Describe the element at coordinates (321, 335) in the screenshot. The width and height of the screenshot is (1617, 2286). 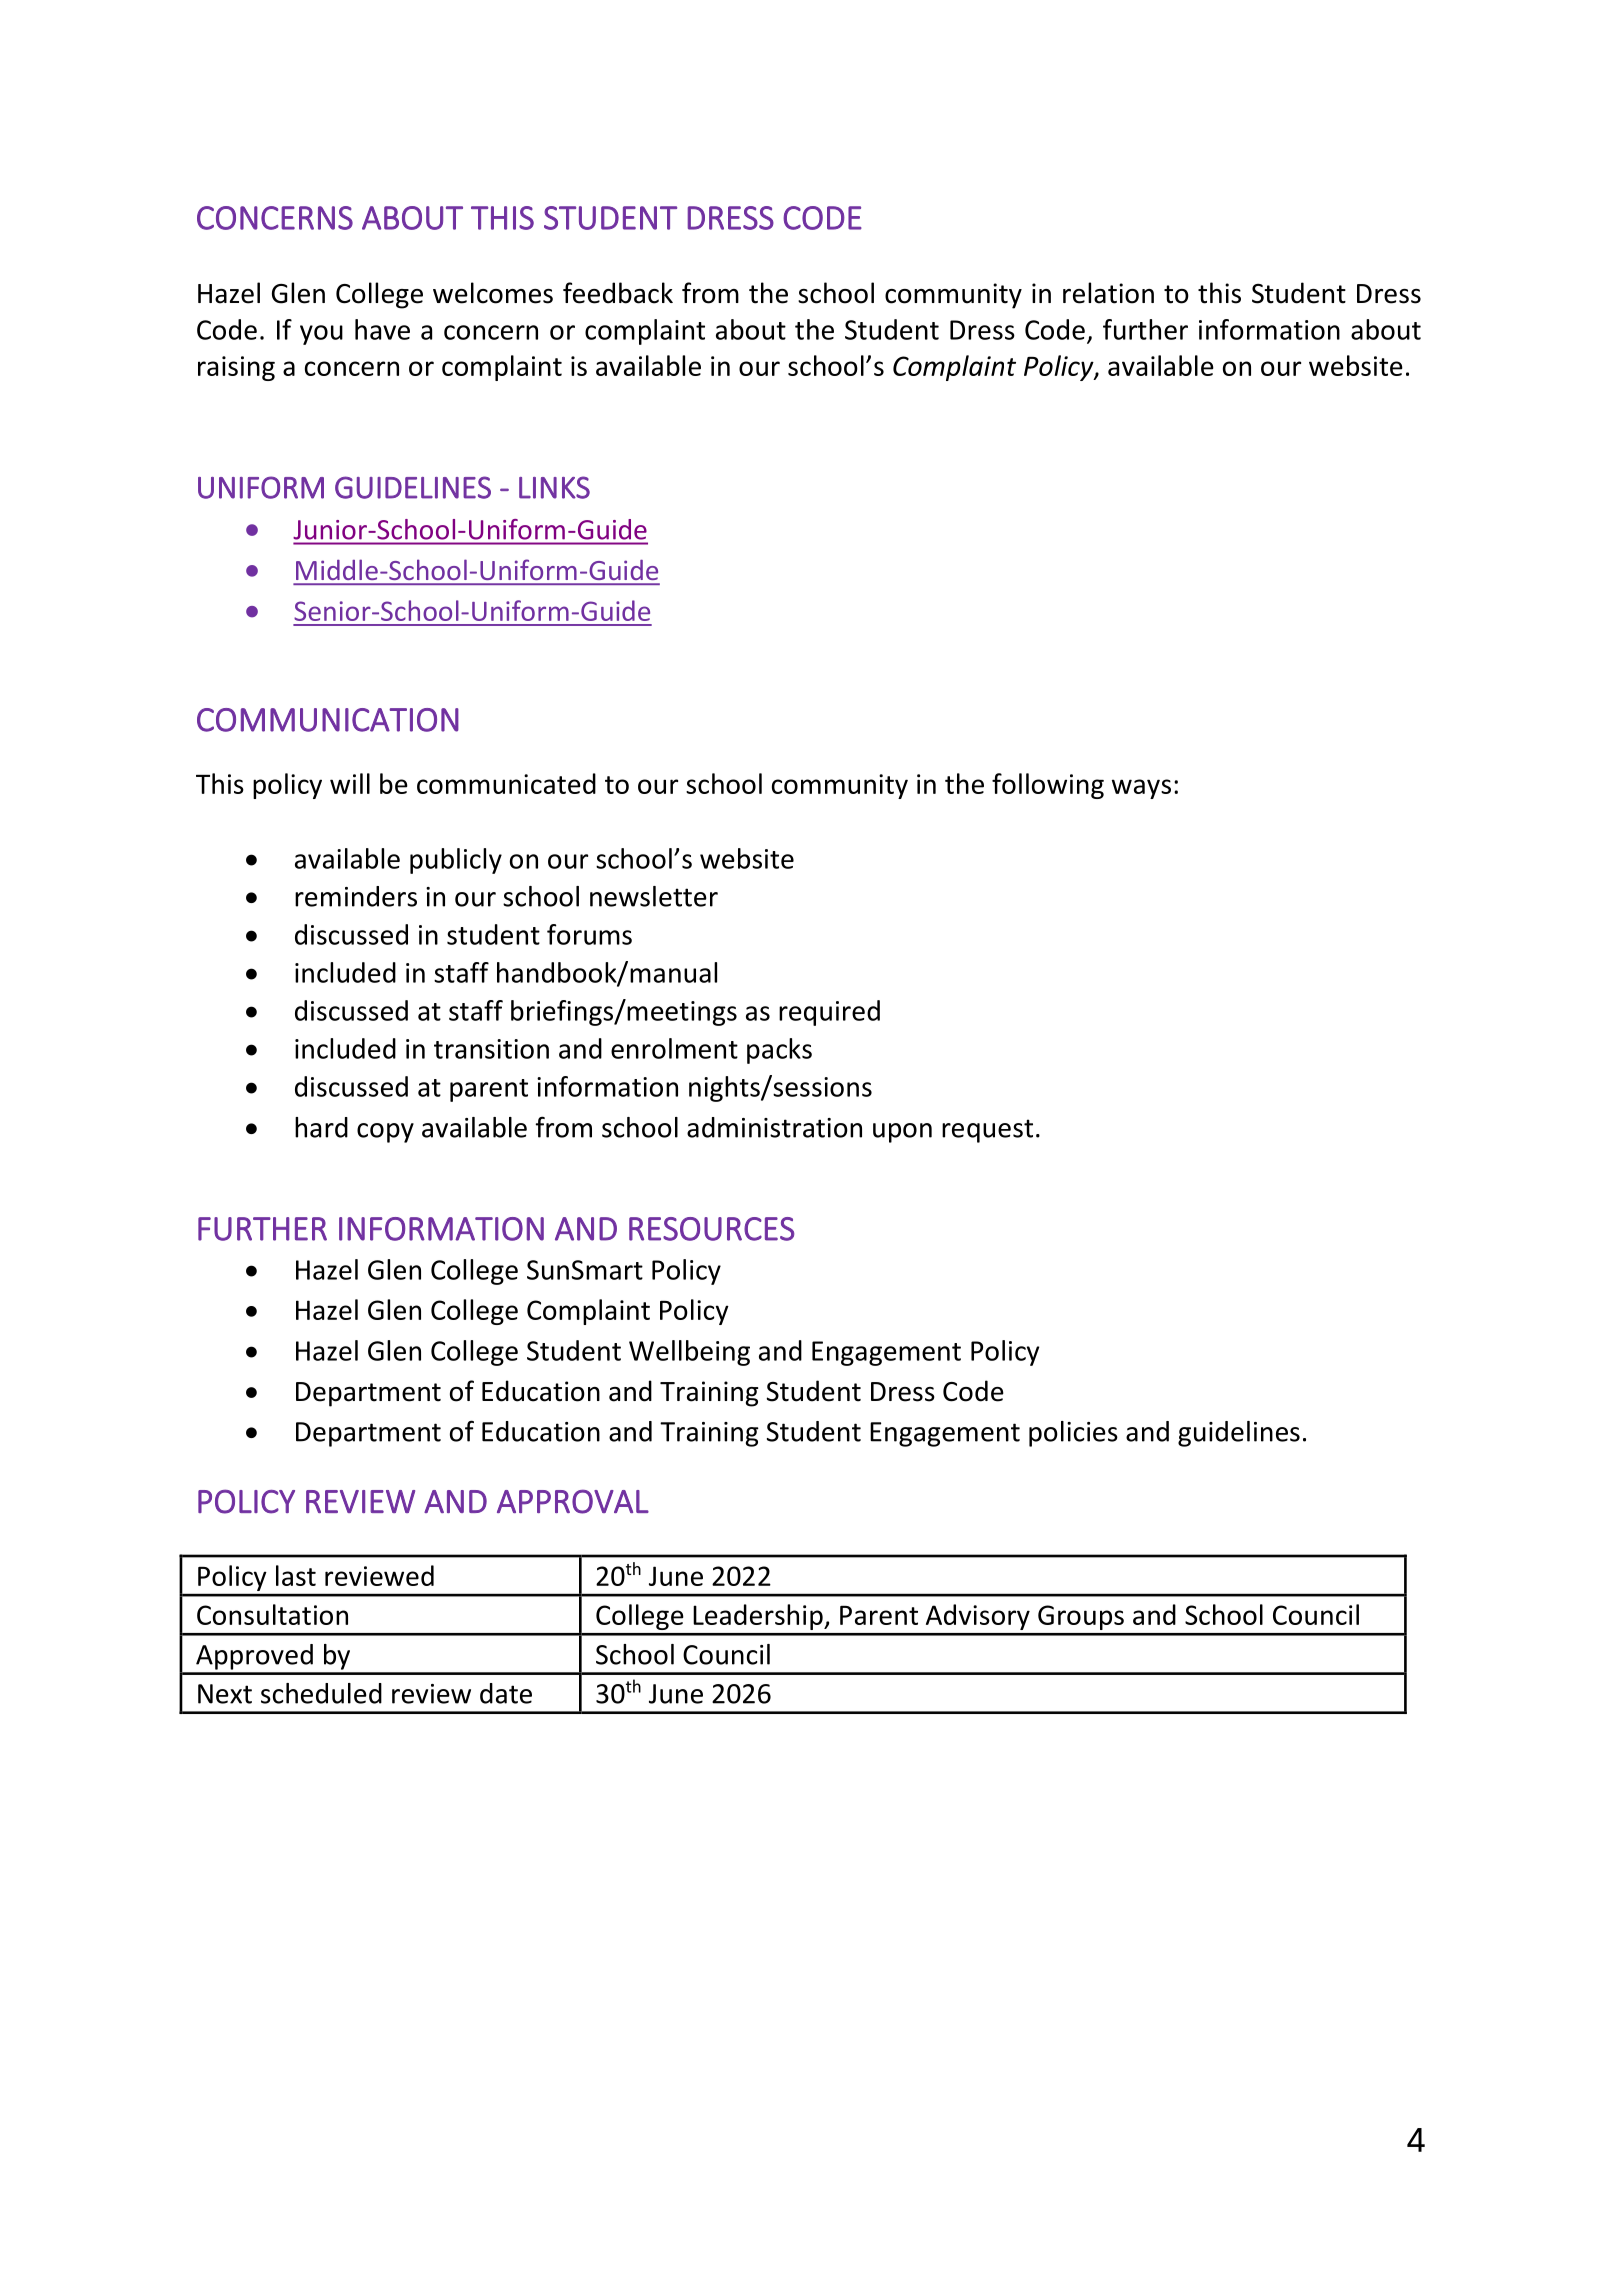
I see `you` at that location.
